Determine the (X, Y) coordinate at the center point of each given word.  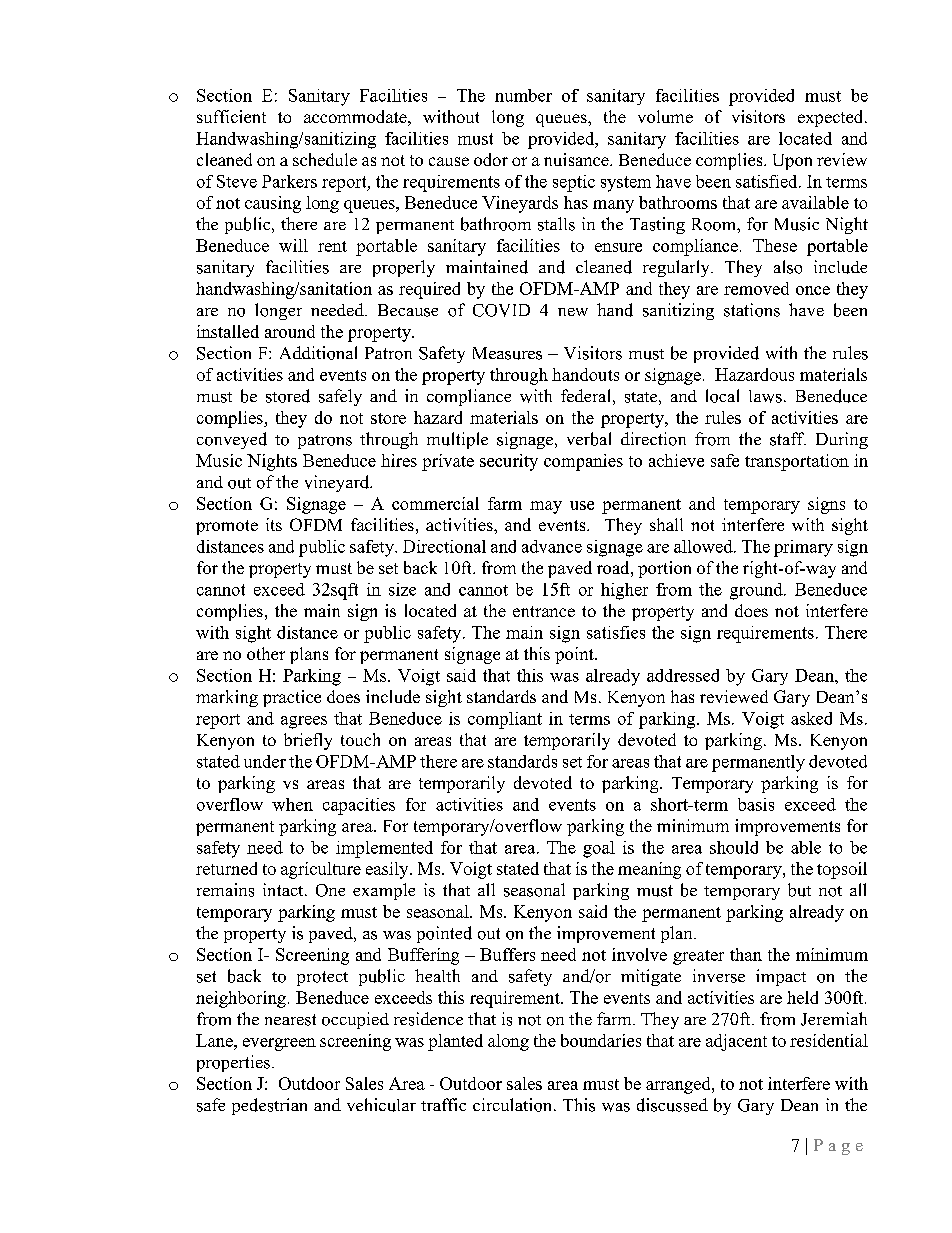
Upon (792, 162)
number (523, 95)
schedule (325, 159)
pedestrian (269, 1106)
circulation (514, 1105)
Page (838, 1147)
